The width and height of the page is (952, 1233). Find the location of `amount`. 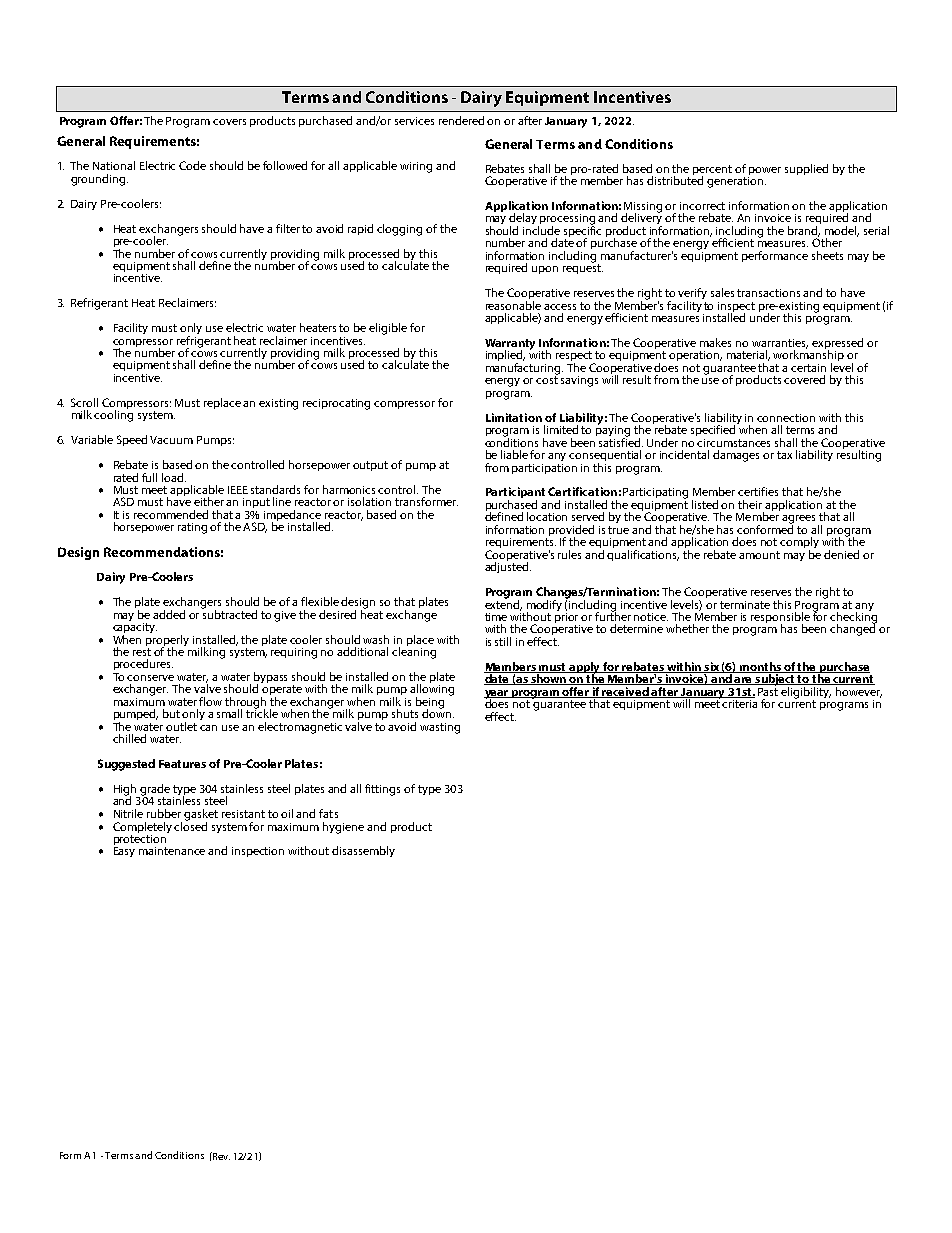

amount is located at coordinates (759, 555).
